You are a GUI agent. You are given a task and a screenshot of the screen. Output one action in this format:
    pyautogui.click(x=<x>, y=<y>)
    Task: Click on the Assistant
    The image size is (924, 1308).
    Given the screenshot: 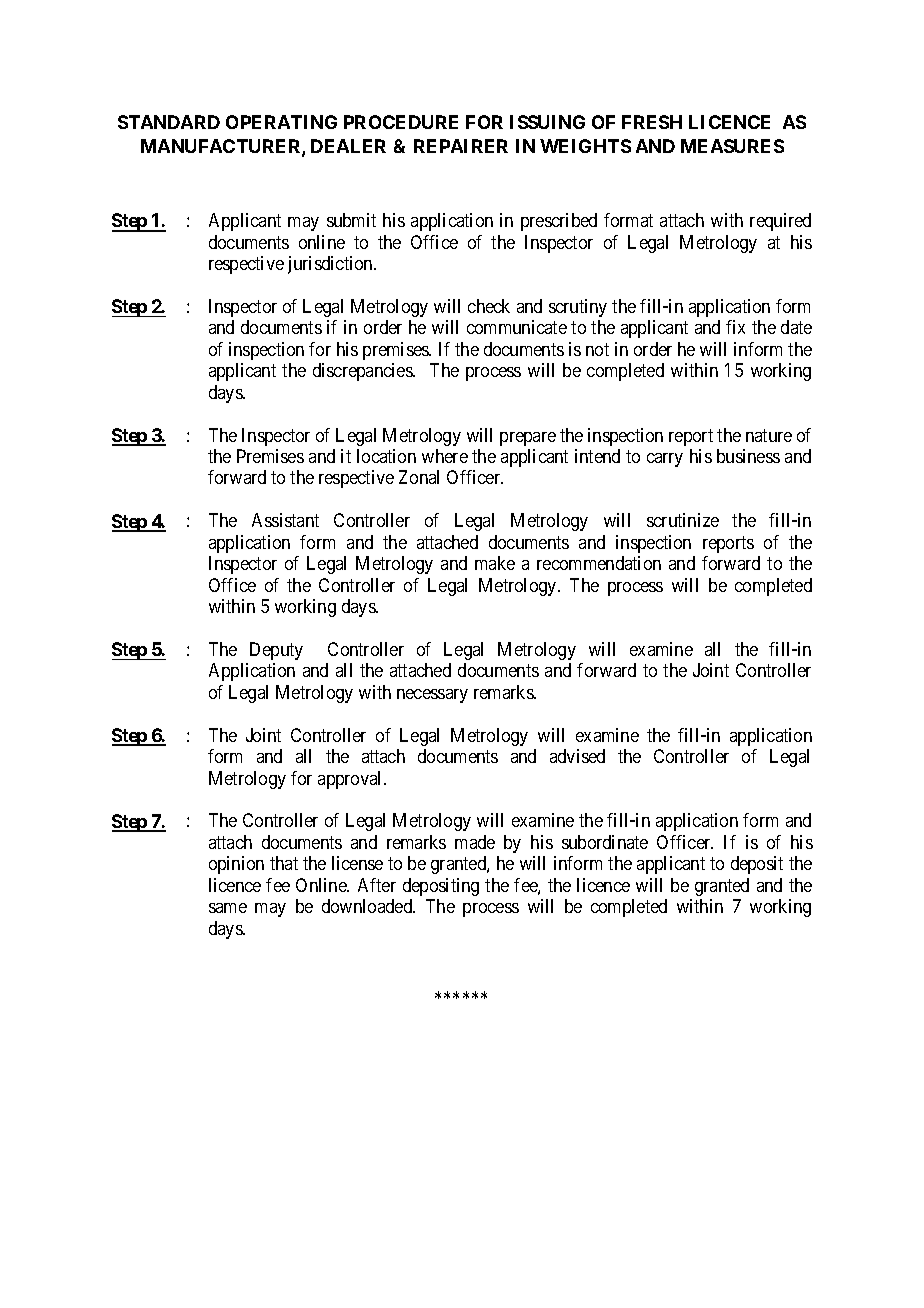 What is the action you would take?
    pyautogui.click(x=285, y=520)
